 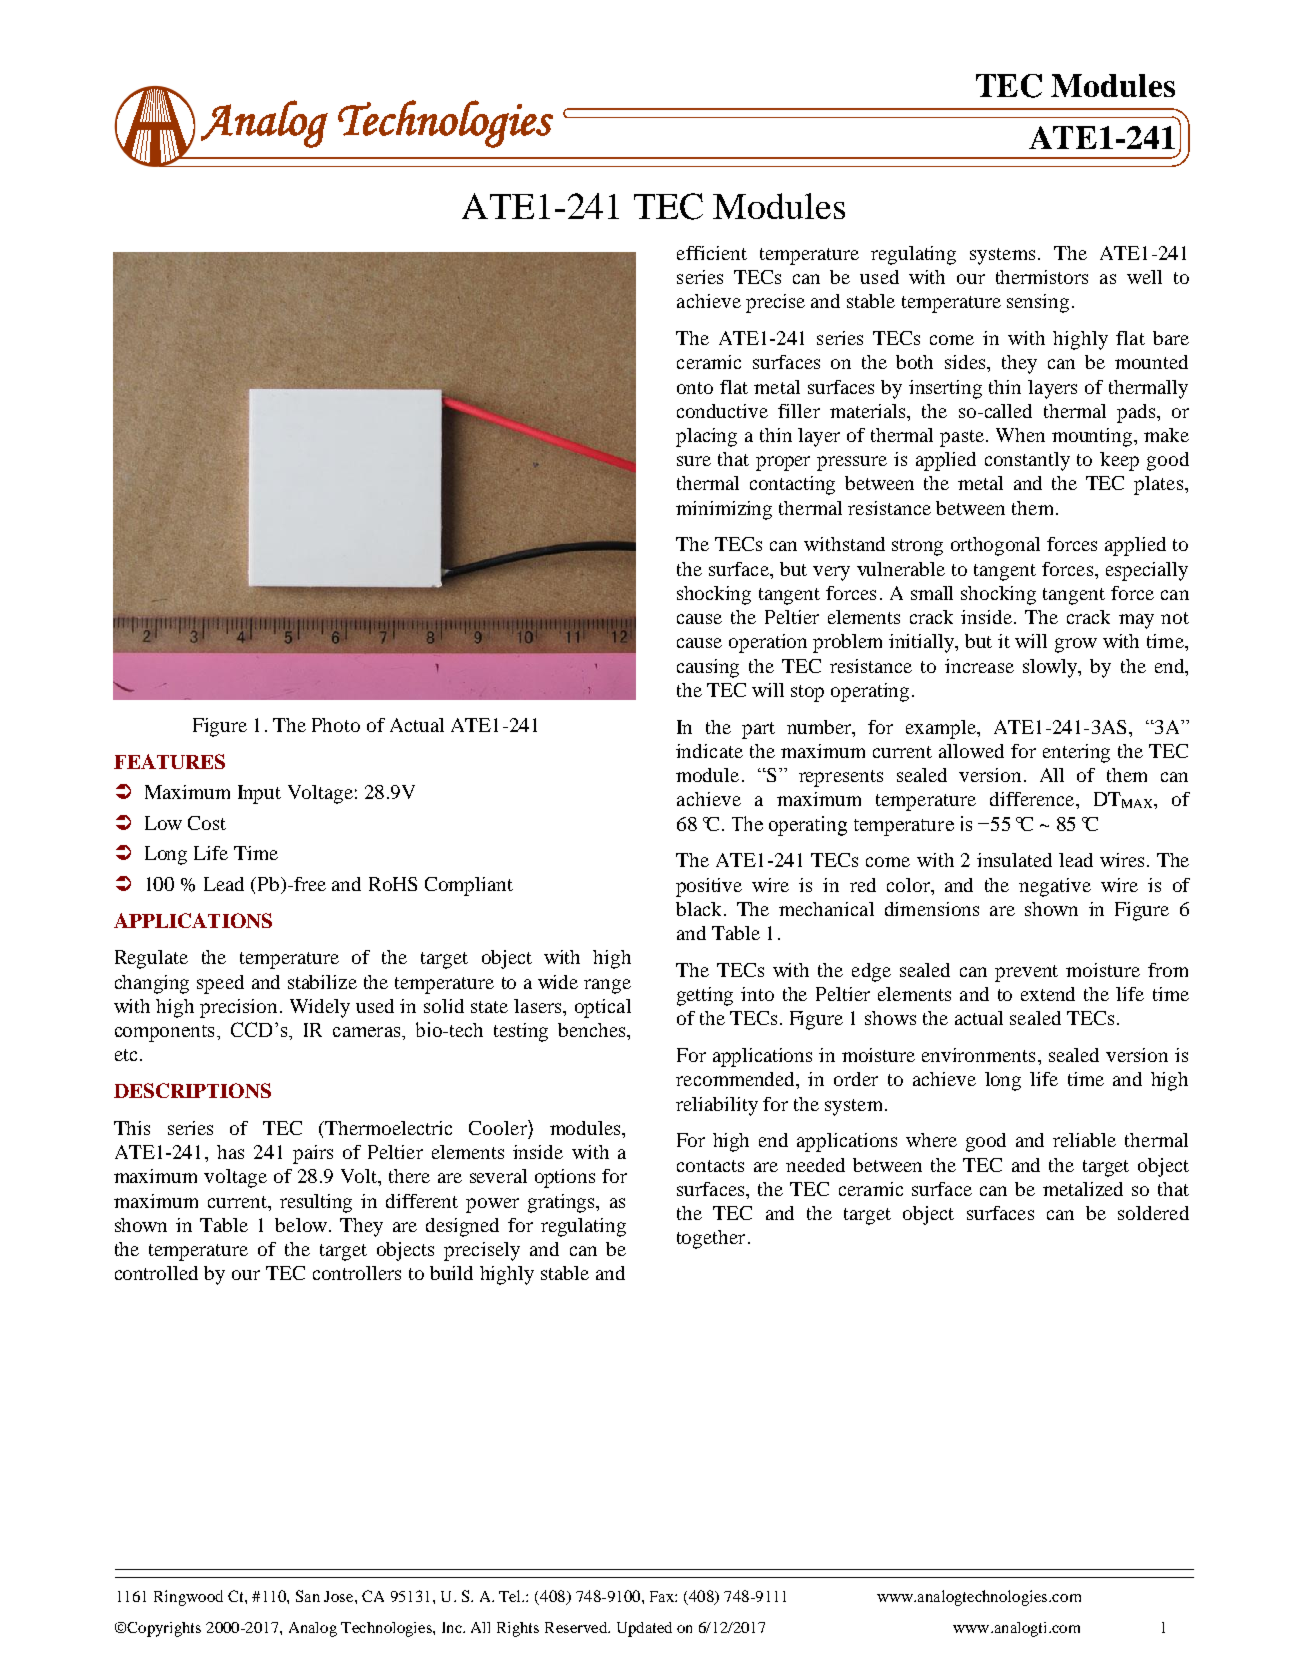 I want to click on efficient, so click(x=712, y=253).
